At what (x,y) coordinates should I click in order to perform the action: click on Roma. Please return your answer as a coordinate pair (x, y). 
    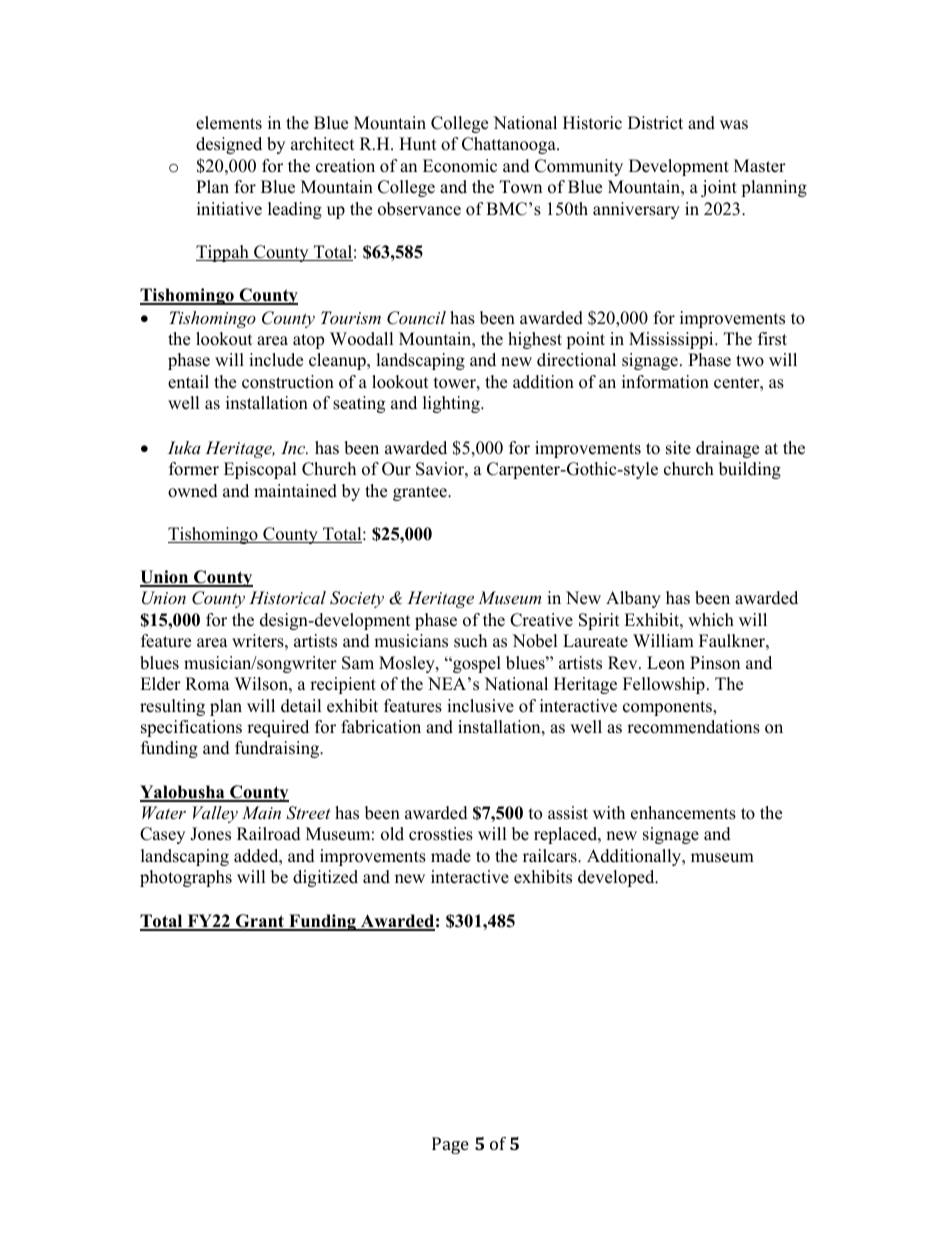
    Looking at the image, I should click on (207, 684).
